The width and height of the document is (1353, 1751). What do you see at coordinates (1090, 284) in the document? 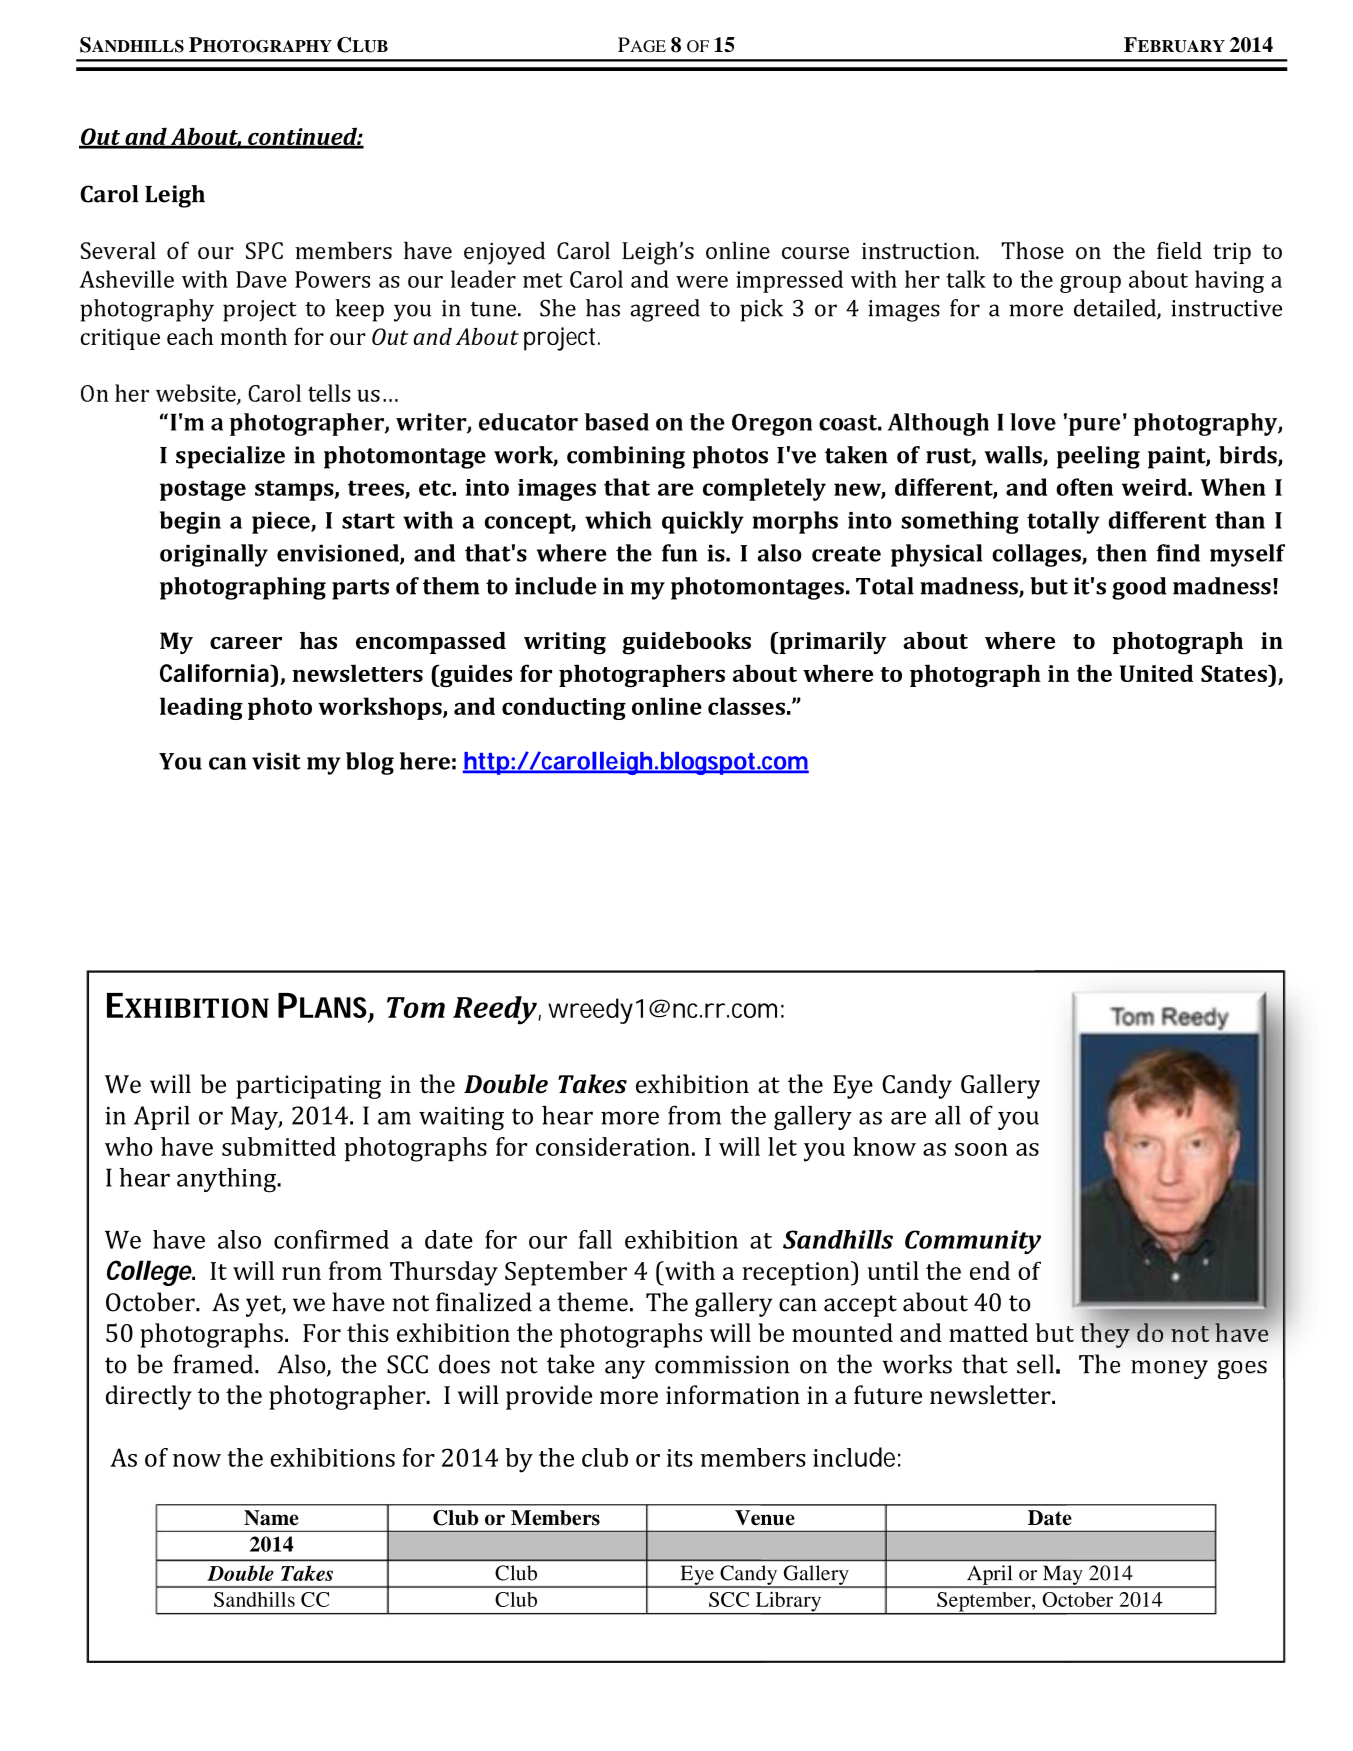
I see `group` at bounding box center [1090, 284].
